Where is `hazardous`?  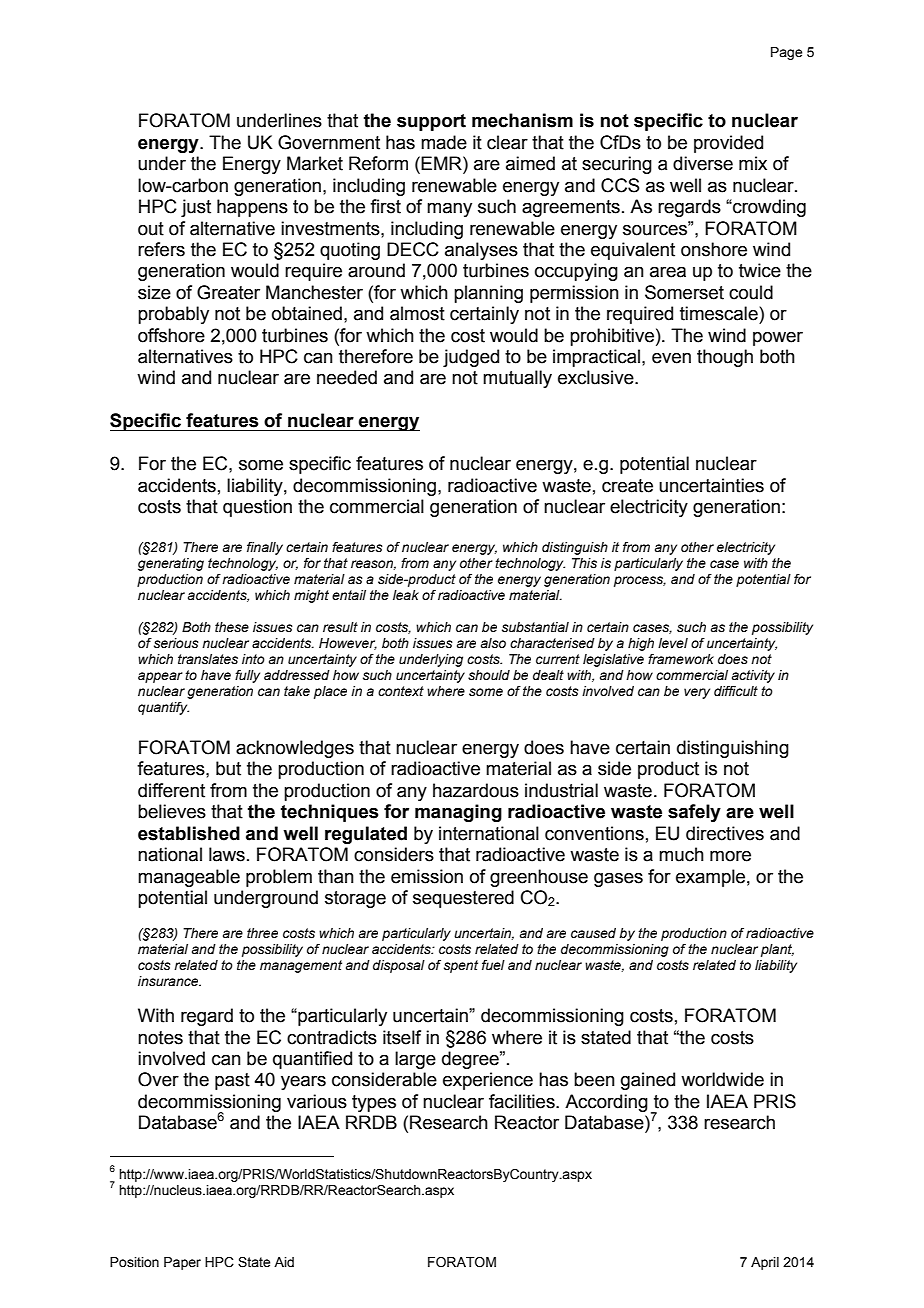 hazardous is located at coordinates (476, 790).
